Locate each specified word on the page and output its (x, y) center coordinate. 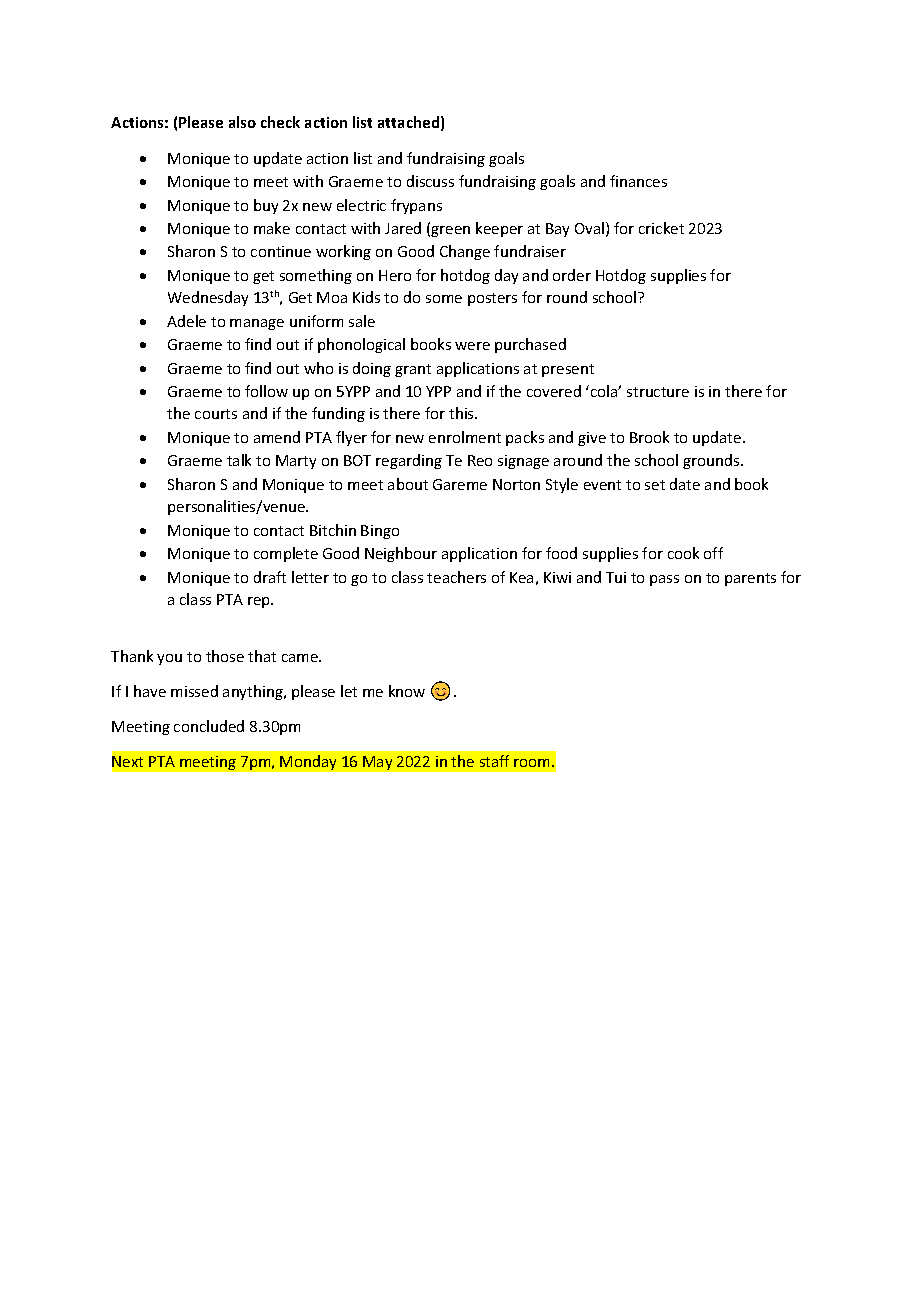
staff (494, 761)
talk (239, 460)
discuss (430, 181)
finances (638, 181)
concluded (209, 726)
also (242, 122)
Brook (649, 437)
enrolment (465, 437)
